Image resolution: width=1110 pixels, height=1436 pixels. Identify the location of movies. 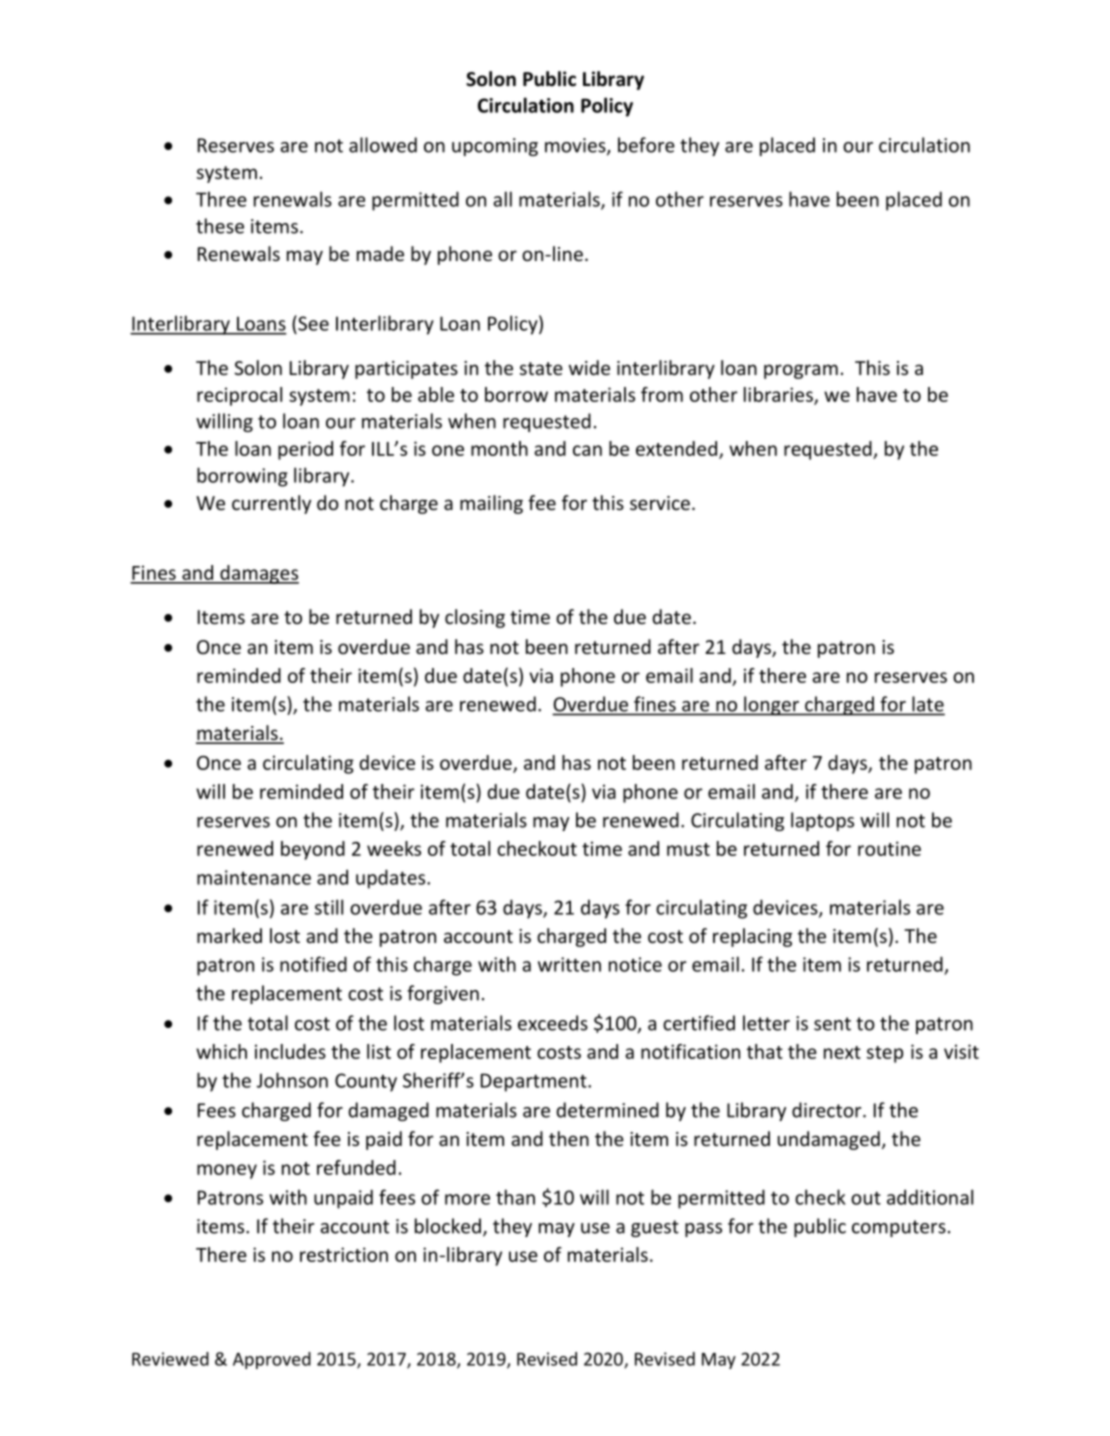
(576, 146).
